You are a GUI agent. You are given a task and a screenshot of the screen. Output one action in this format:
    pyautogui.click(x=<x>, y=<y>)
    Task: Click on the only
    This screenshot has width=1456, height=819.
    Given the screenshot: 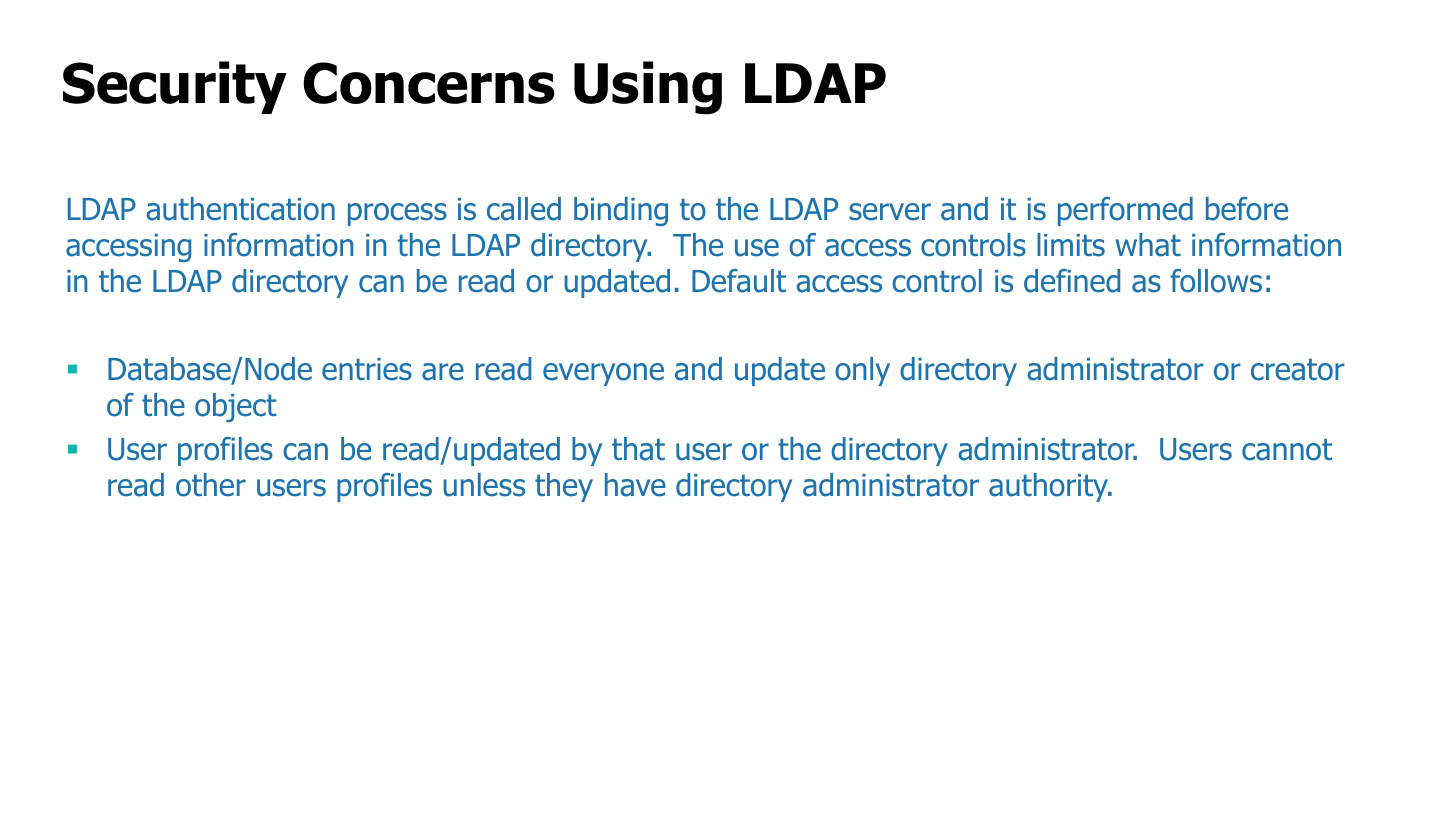 What is the action you would take?
    pyautogui.click(x=862, y=371)
